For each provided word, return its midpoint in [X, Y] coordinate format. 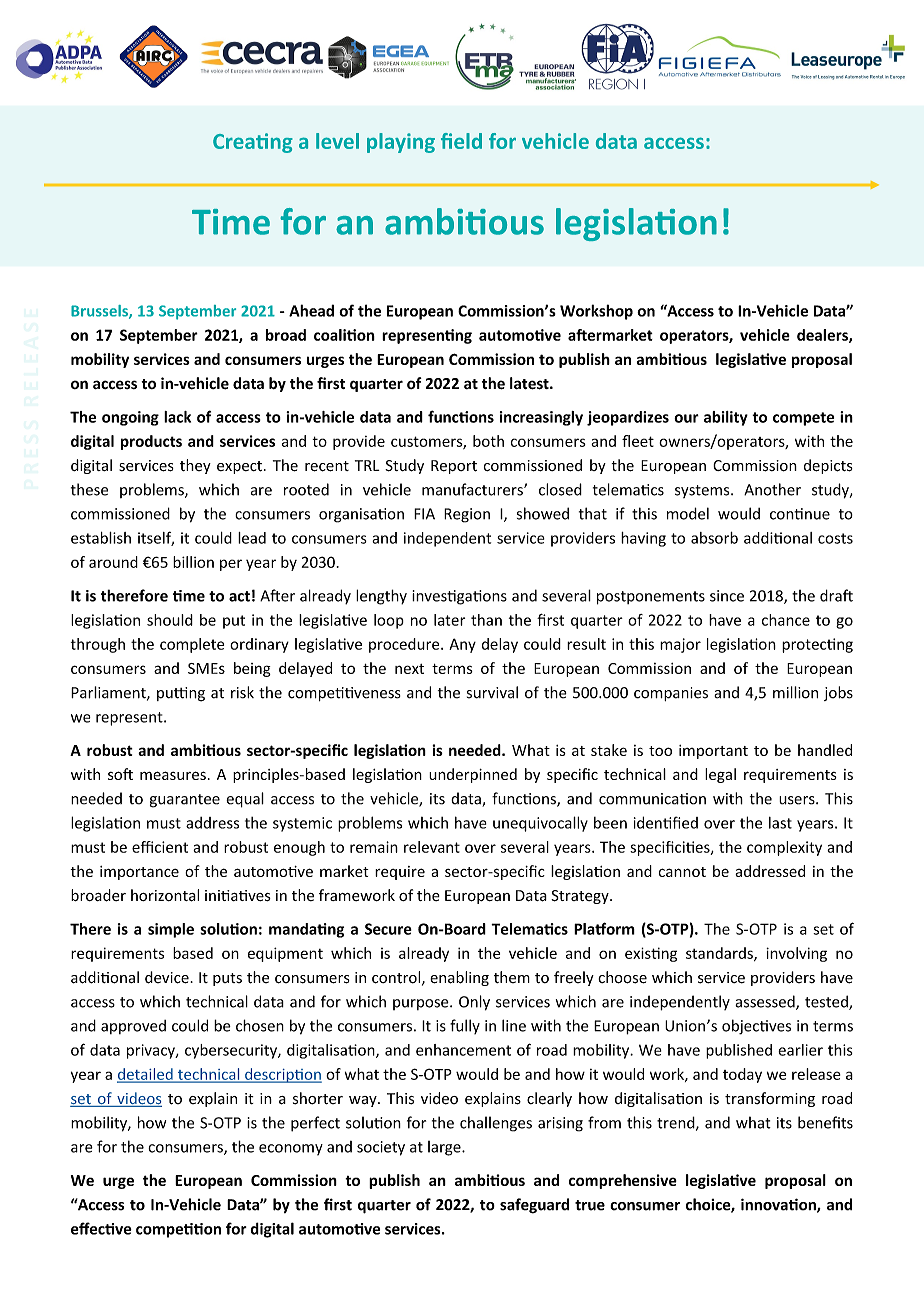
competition [178, 1230]
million [795, 692]
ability [726, 418]
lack [177, 417]
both [488, 441]
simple [171, 930]
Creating [253, 143]
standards [720, 954]
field [461, 141]
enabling [459, 978]
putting [181, 694]
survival [492, 692]
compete [803, 419]
